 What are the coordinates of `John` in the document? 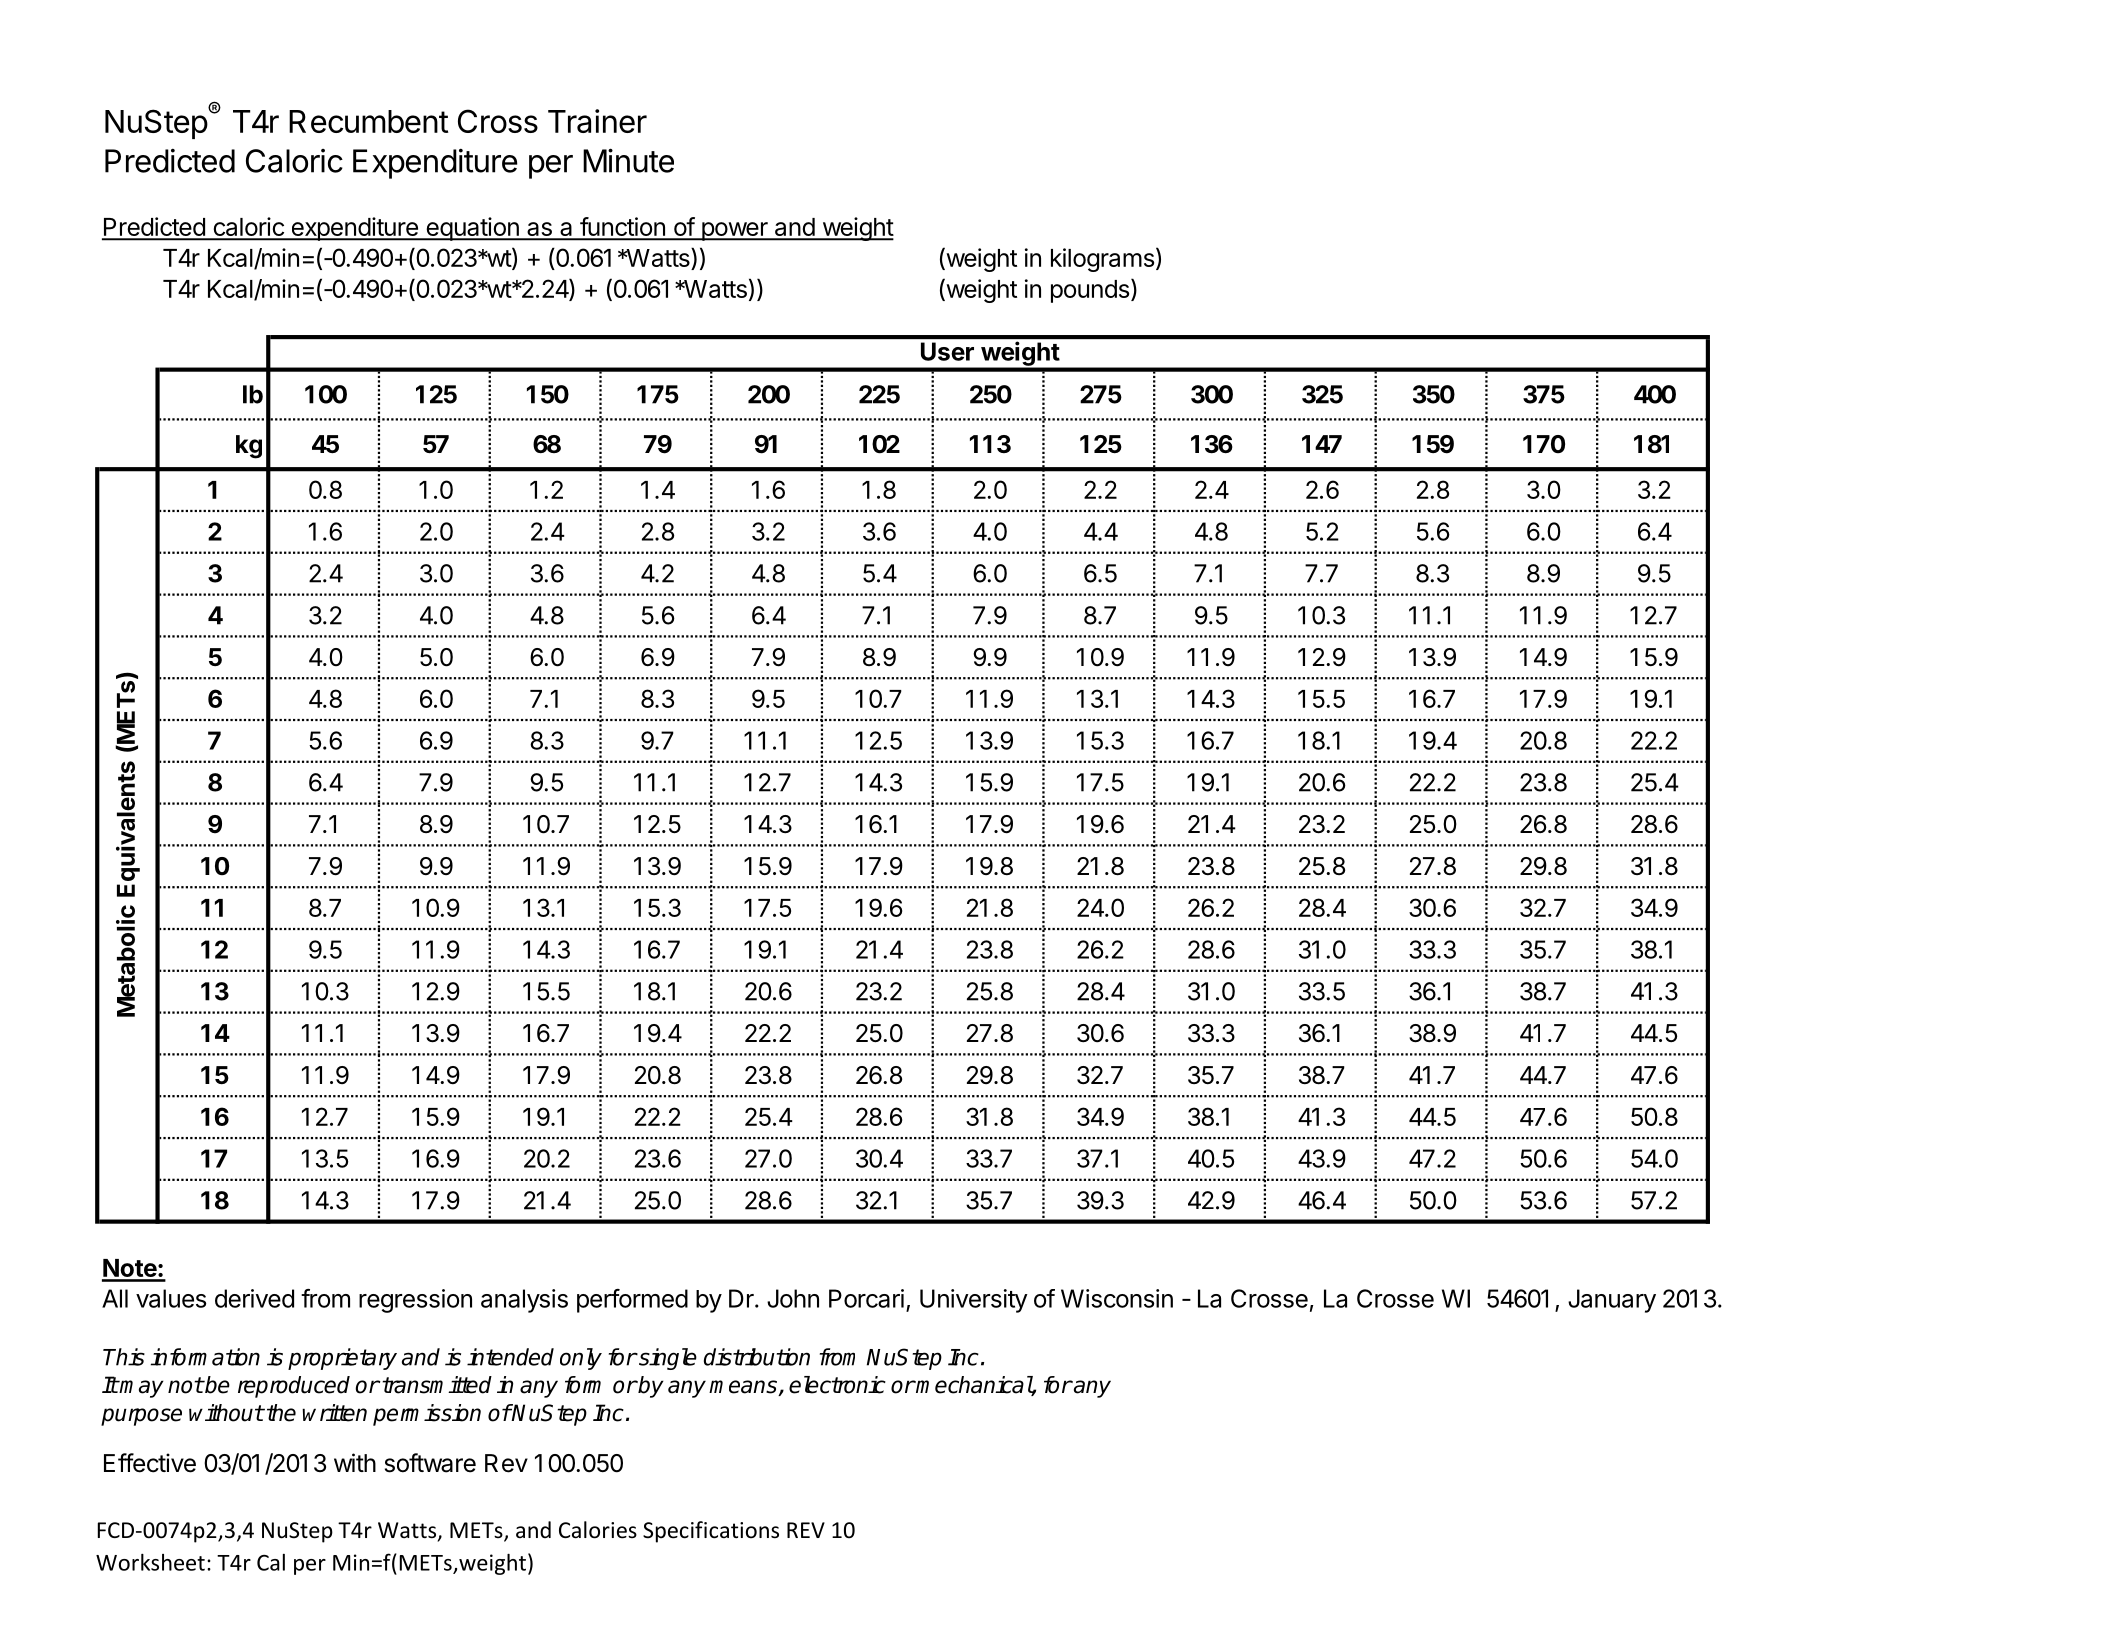 It's located at (793, 1298).
